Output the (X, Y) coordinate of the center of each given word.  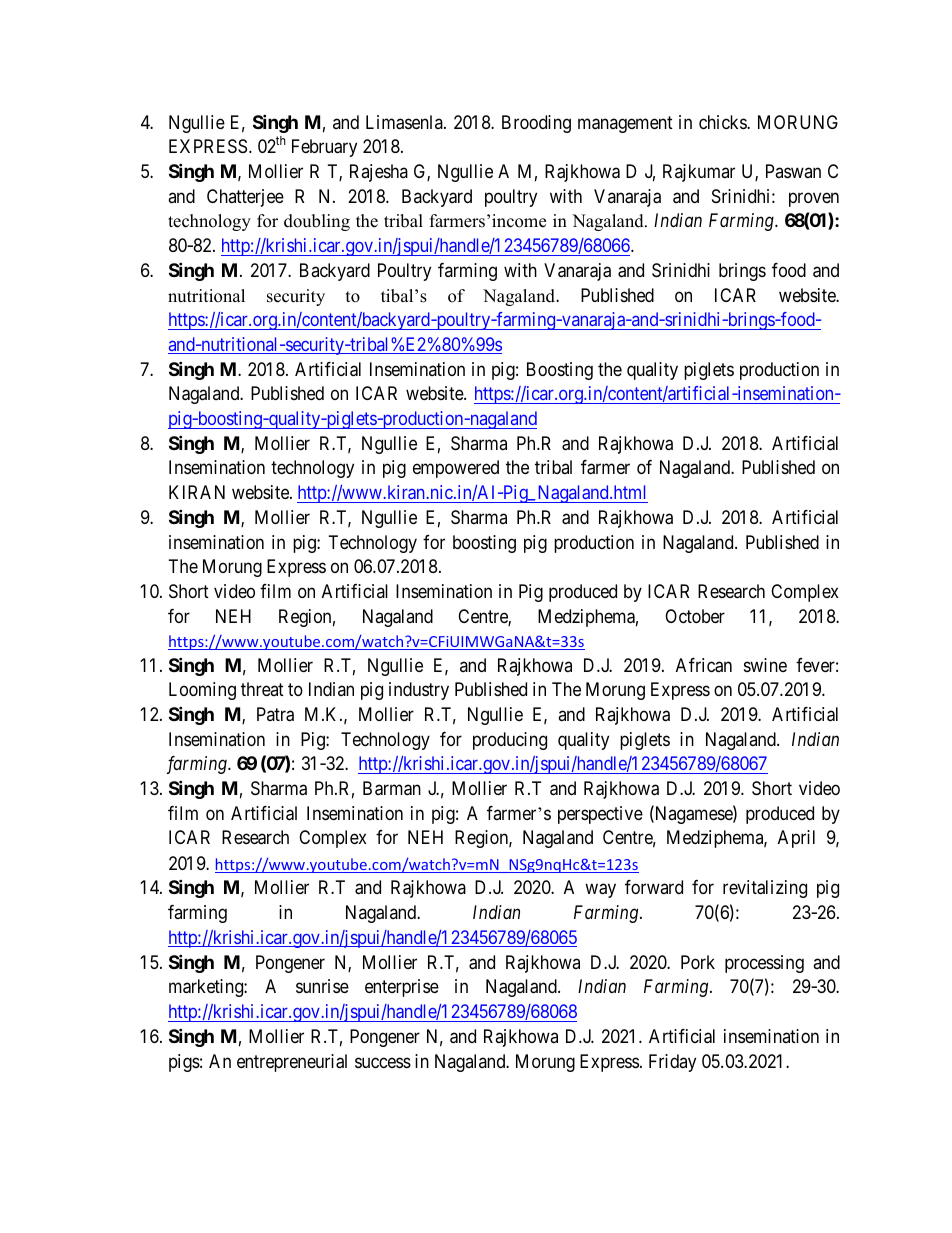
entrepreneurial (292, 1063)
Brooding (536, 124)
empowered (456, 469)
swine (765, 665)
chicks (723, 122)
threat (262, 689)
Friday (672, 1063)
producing (510, 741)
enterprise (402, 988)
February (324, 148)
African (704, 665)
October (695, 616)
